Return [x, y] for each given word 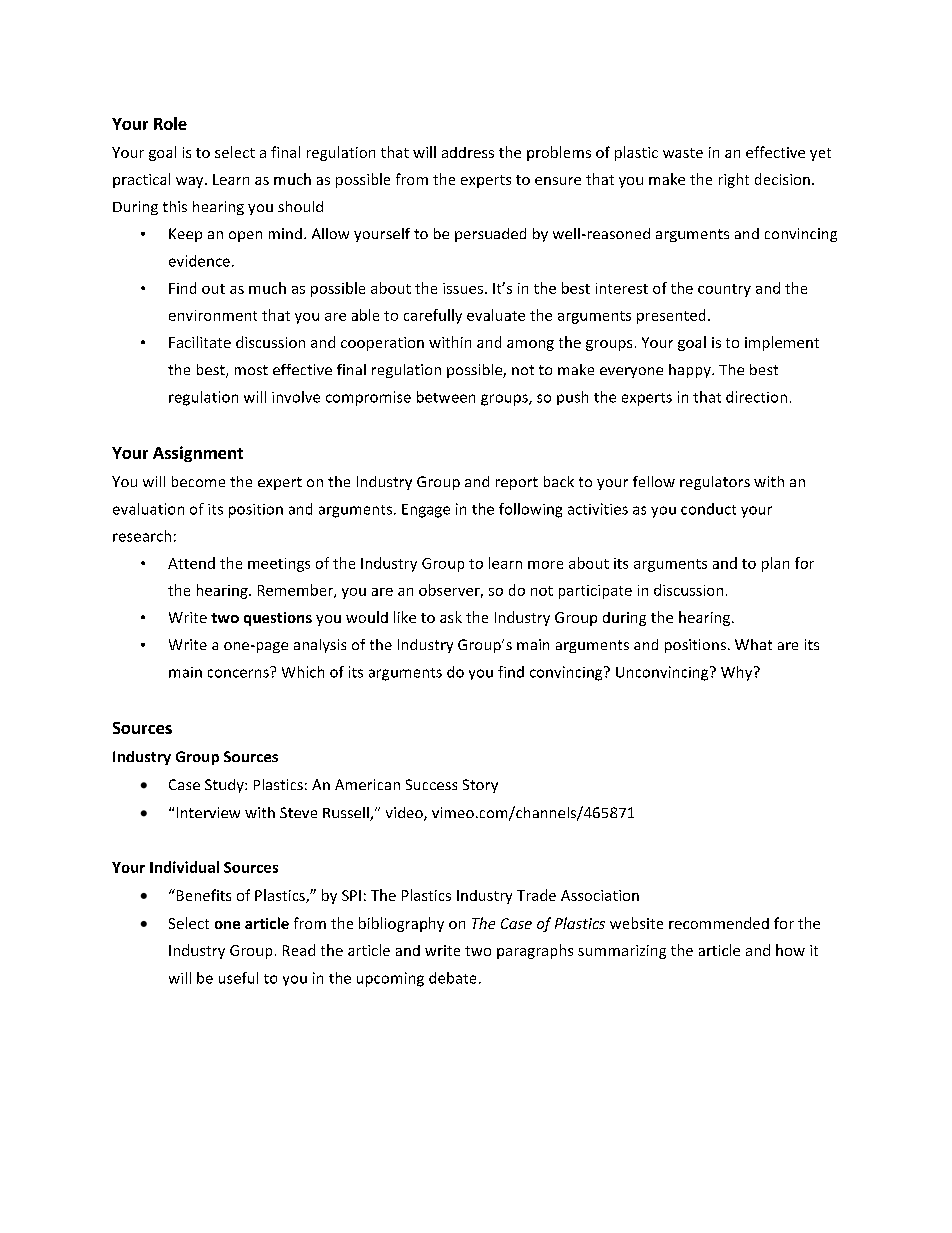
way [191, 182]
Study [225, 786]
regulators [715, 483]
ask [451, 617]
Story [480, 786]
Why [738, 673]
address [468, 152]
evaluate [496, 315]
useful [238, 978]
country [724, 290]
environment [213, 315]
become [198, 481]
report [517, 483]
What [753, 644]
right [734, 180]
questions [278, 619]
